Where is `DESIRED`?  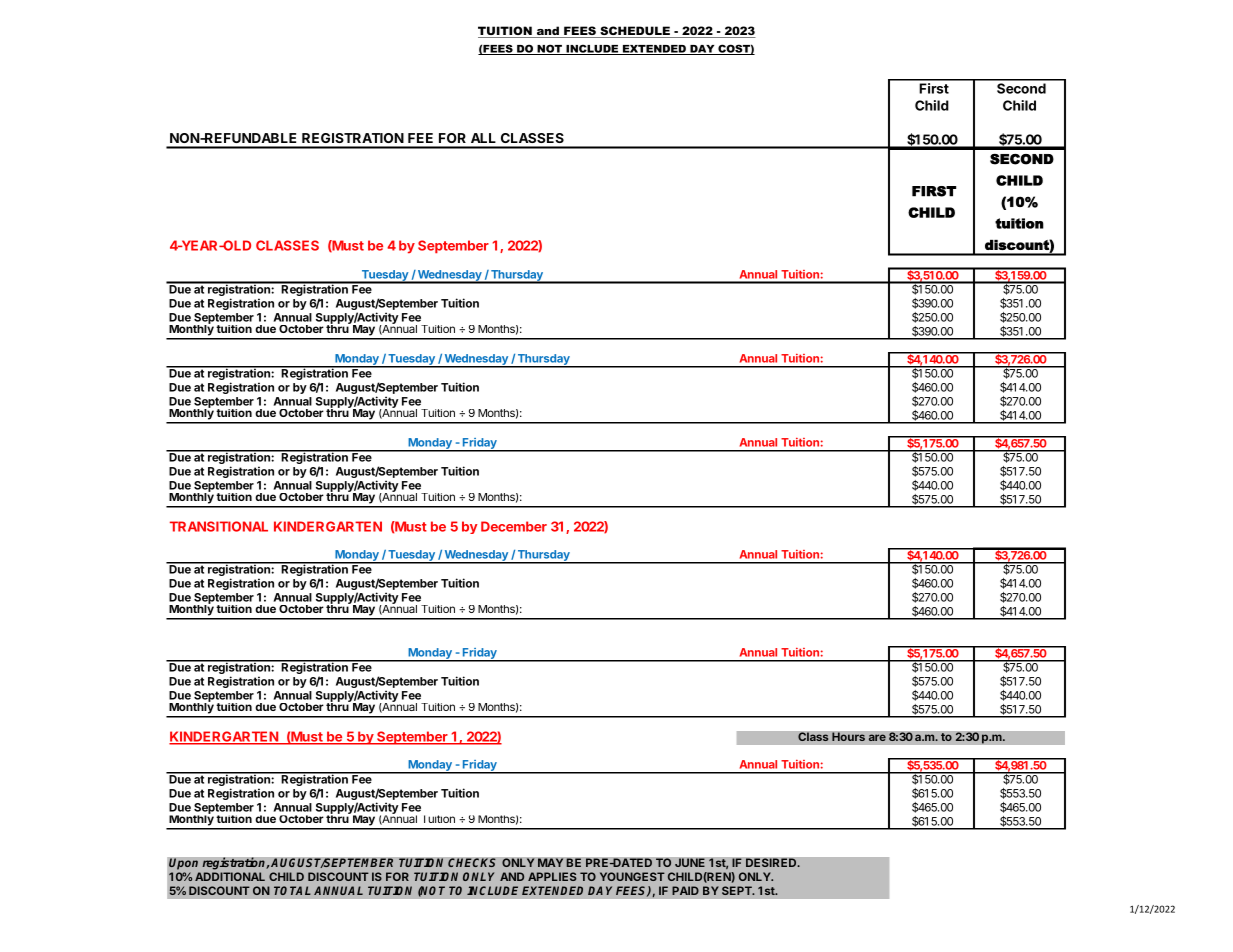 DESIRED is located at coordinates (772, 862).
